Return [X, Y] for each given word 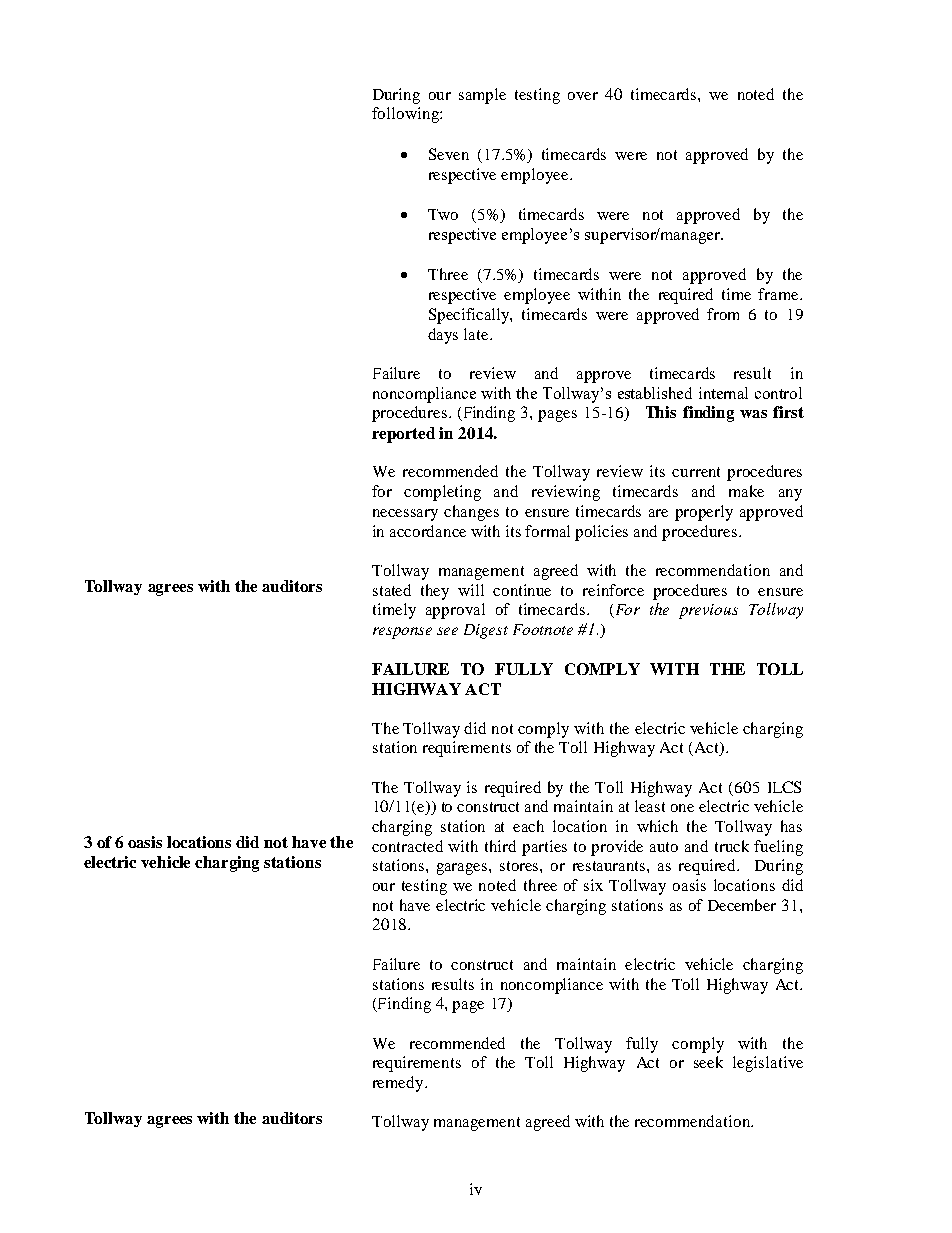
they [435, 592]
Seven [449, 154]
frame [779, 294]
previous [708, 611]
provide [617, 848]
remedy [399, 1084]
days [443, 336]
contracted [407, 846]
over [583, 96]
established [655, 393]
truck [732, 846]
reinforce [613, 590]
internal [723, 393]
